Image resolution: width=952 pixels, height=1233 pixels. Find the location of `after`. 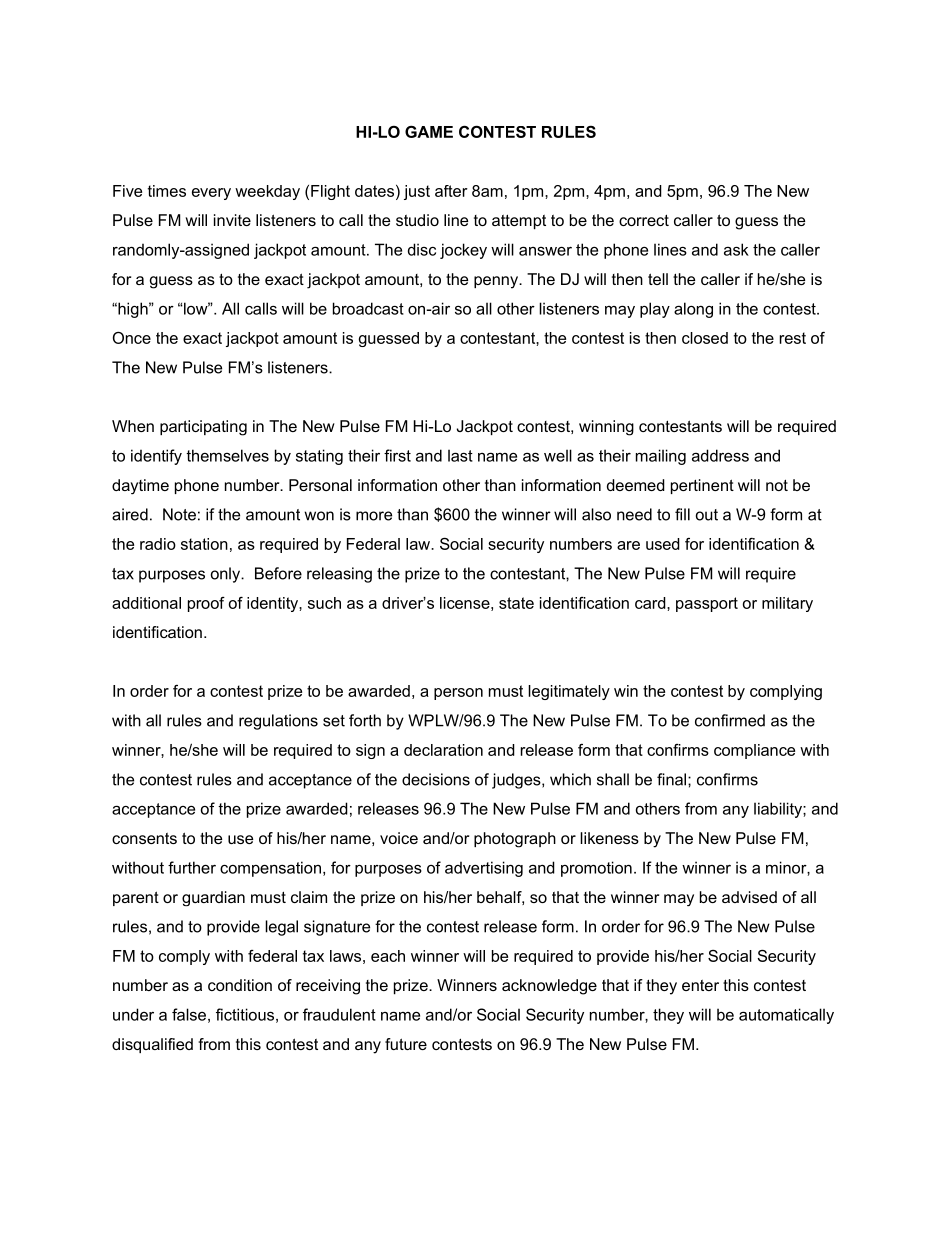

after is located at coordinates (451, 191).
